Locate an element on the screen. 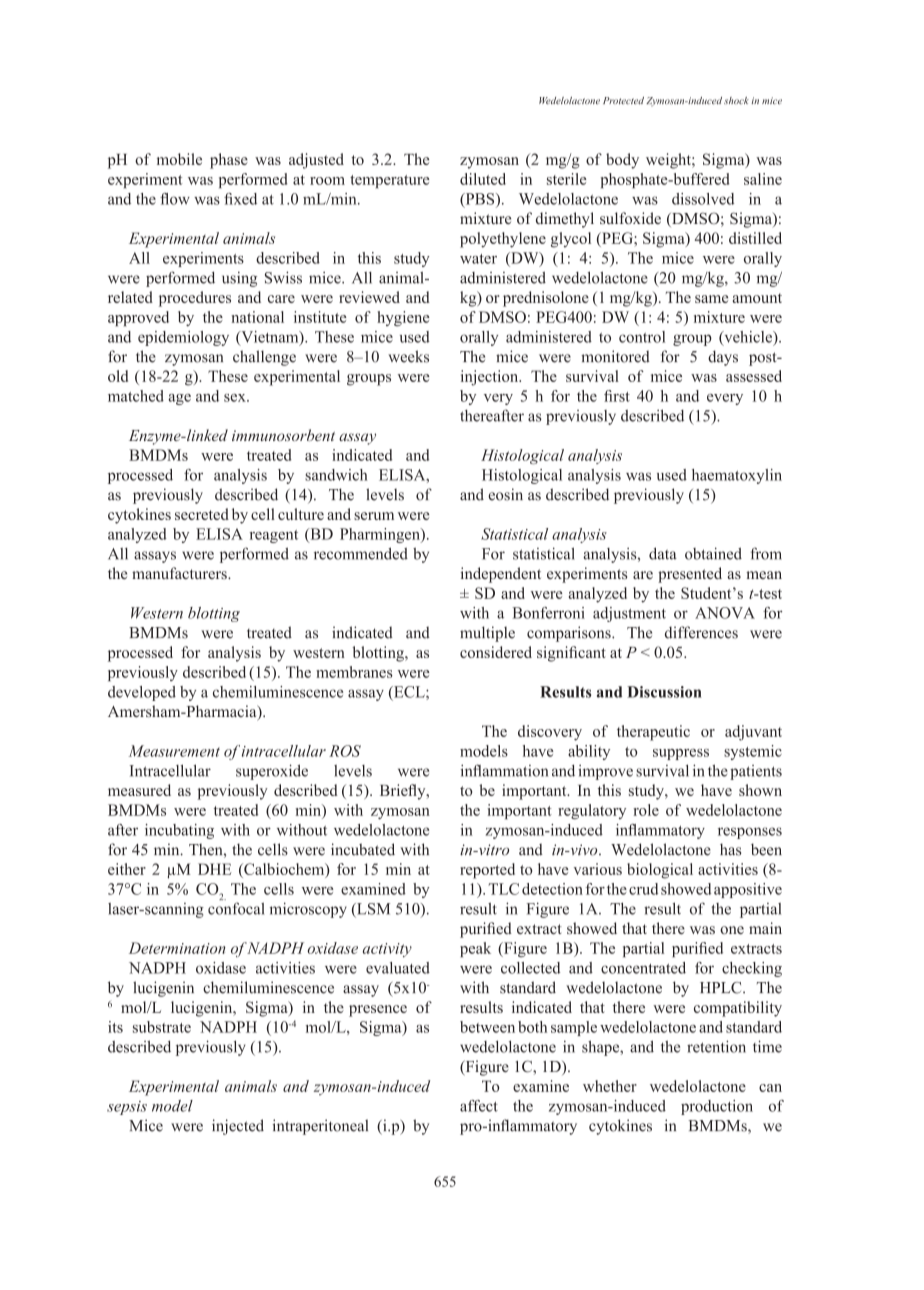 The width and height of the screenshot is (924, 1290). shock is located at coordinates (736, 100).
